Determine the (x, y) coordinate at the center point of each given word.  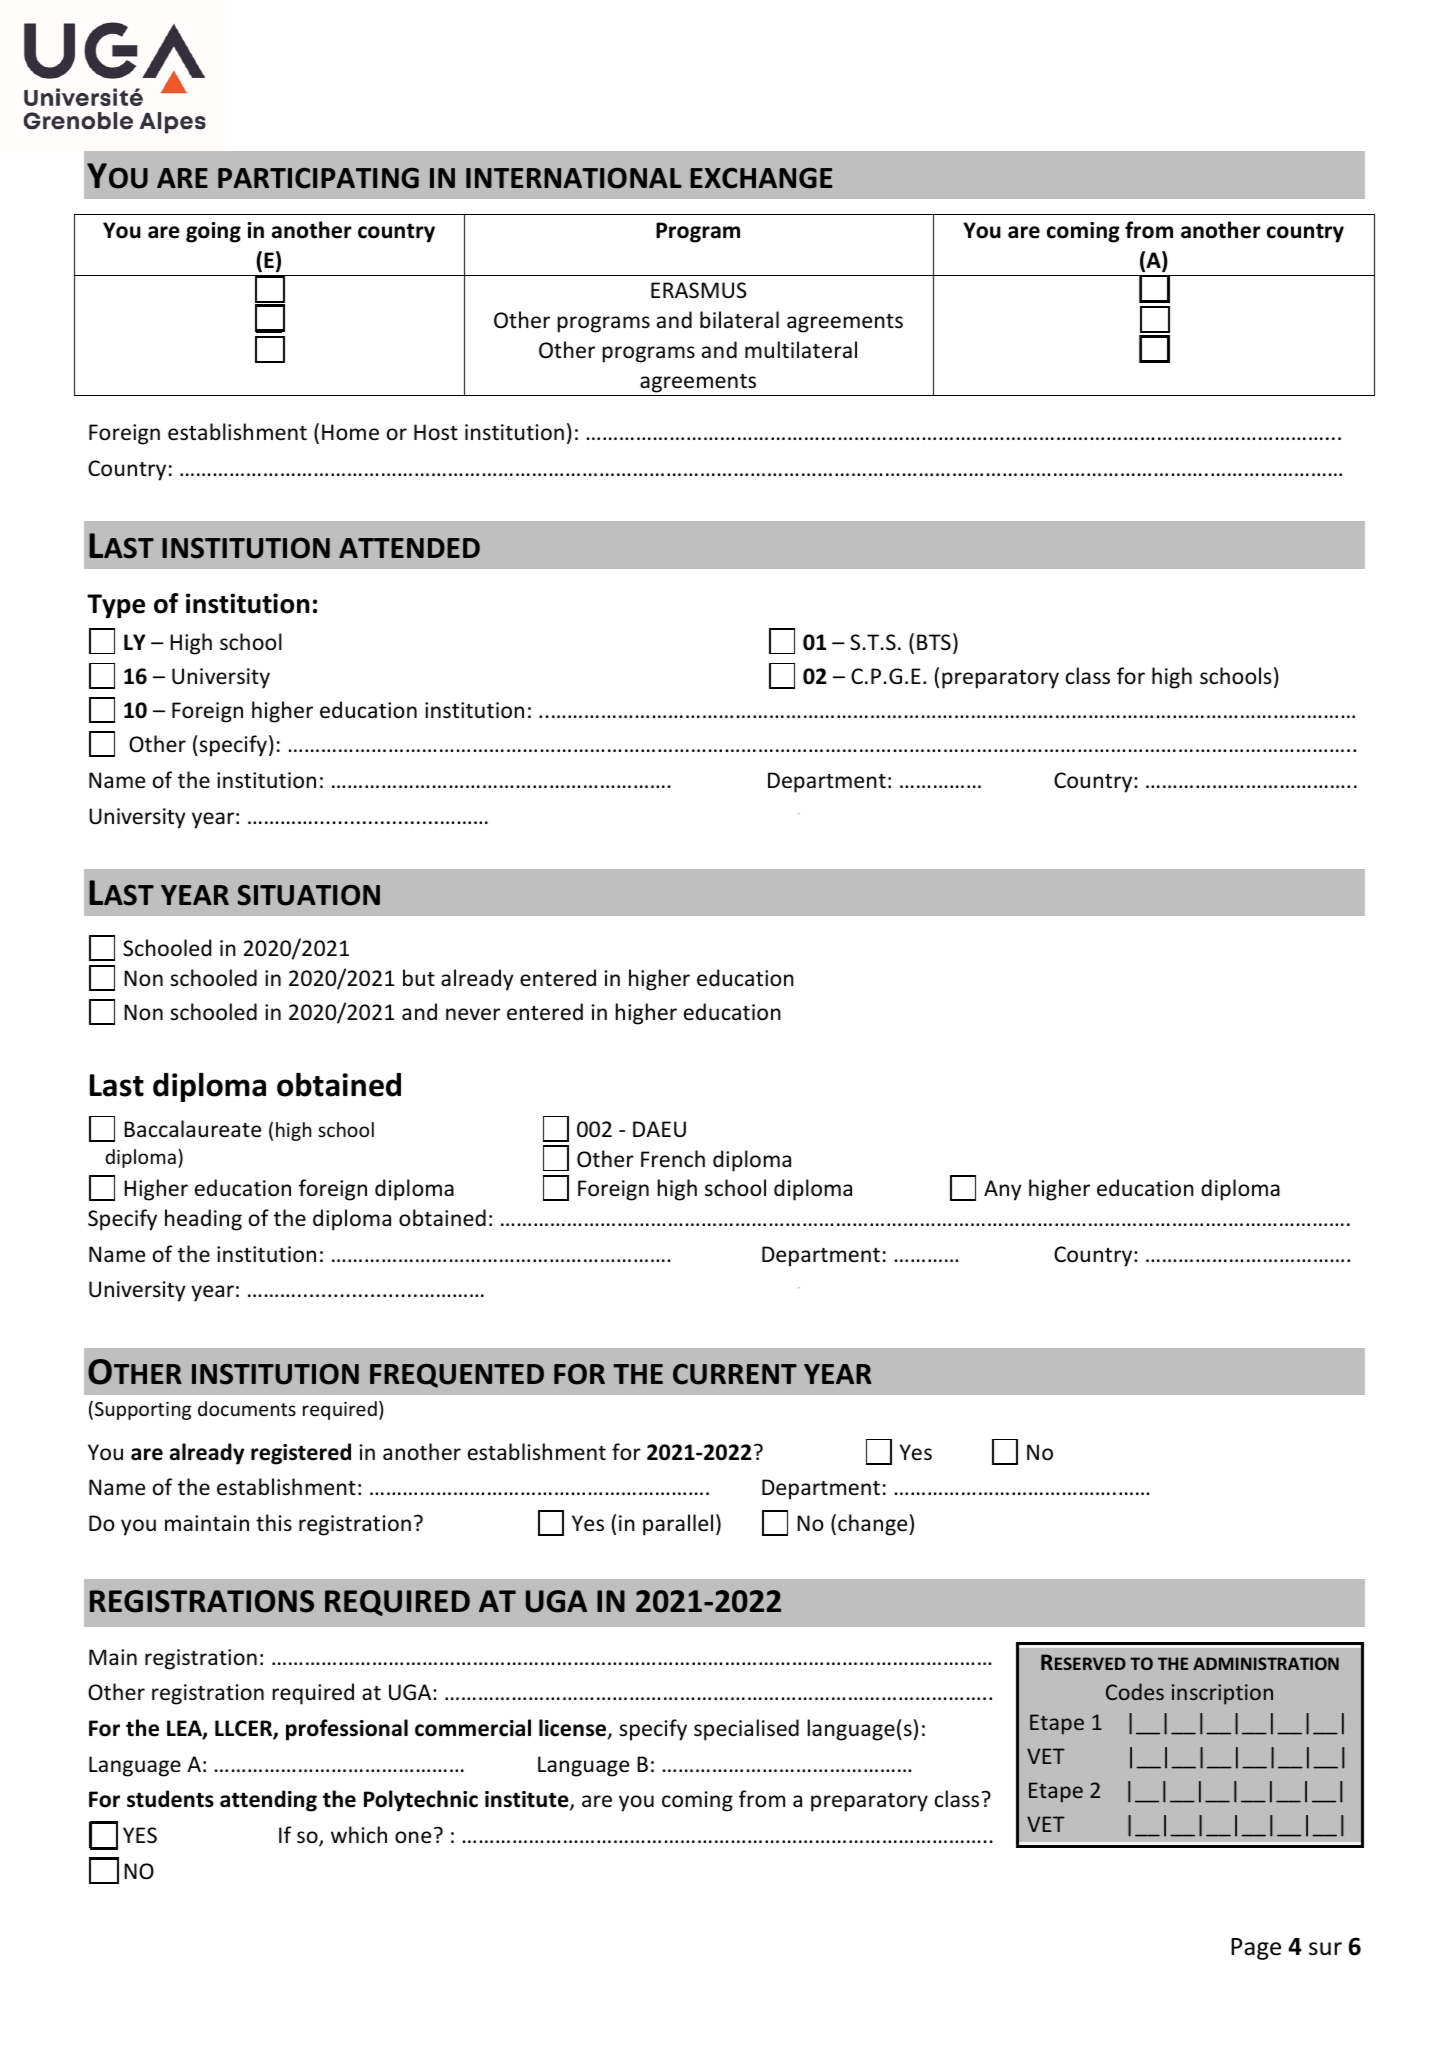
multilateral (801, 350)
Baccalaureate (192, 1129)
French (673, 1159)
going (213, 232)
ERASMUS (699, 290)
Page (1256, 1949)
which (359, 1835)
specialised (746, 1730)
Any (1003, 1190)
